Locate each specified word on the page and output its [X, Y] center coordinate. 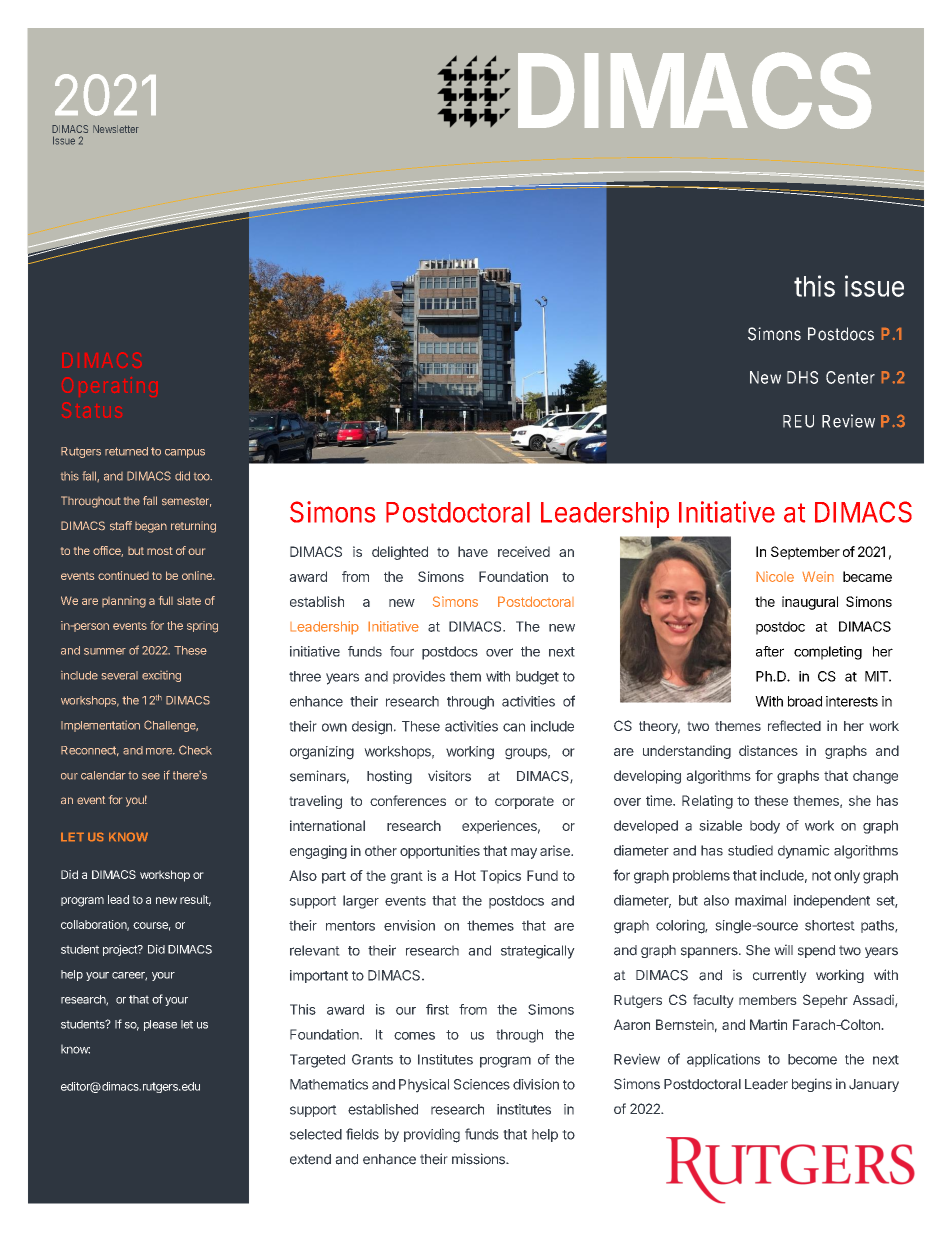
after [770, 651]
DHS [802, 377]
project [121, 950]
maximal [760, 900]
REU [798, 421]
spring [202, 627]
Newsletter [116, 129]
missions [479, 1159]
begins [812, 1085]
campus [185, 453]
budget [537, 678]
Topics [500, 877]
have [473, 551]
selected [316, 1134]
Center [850, 377]
